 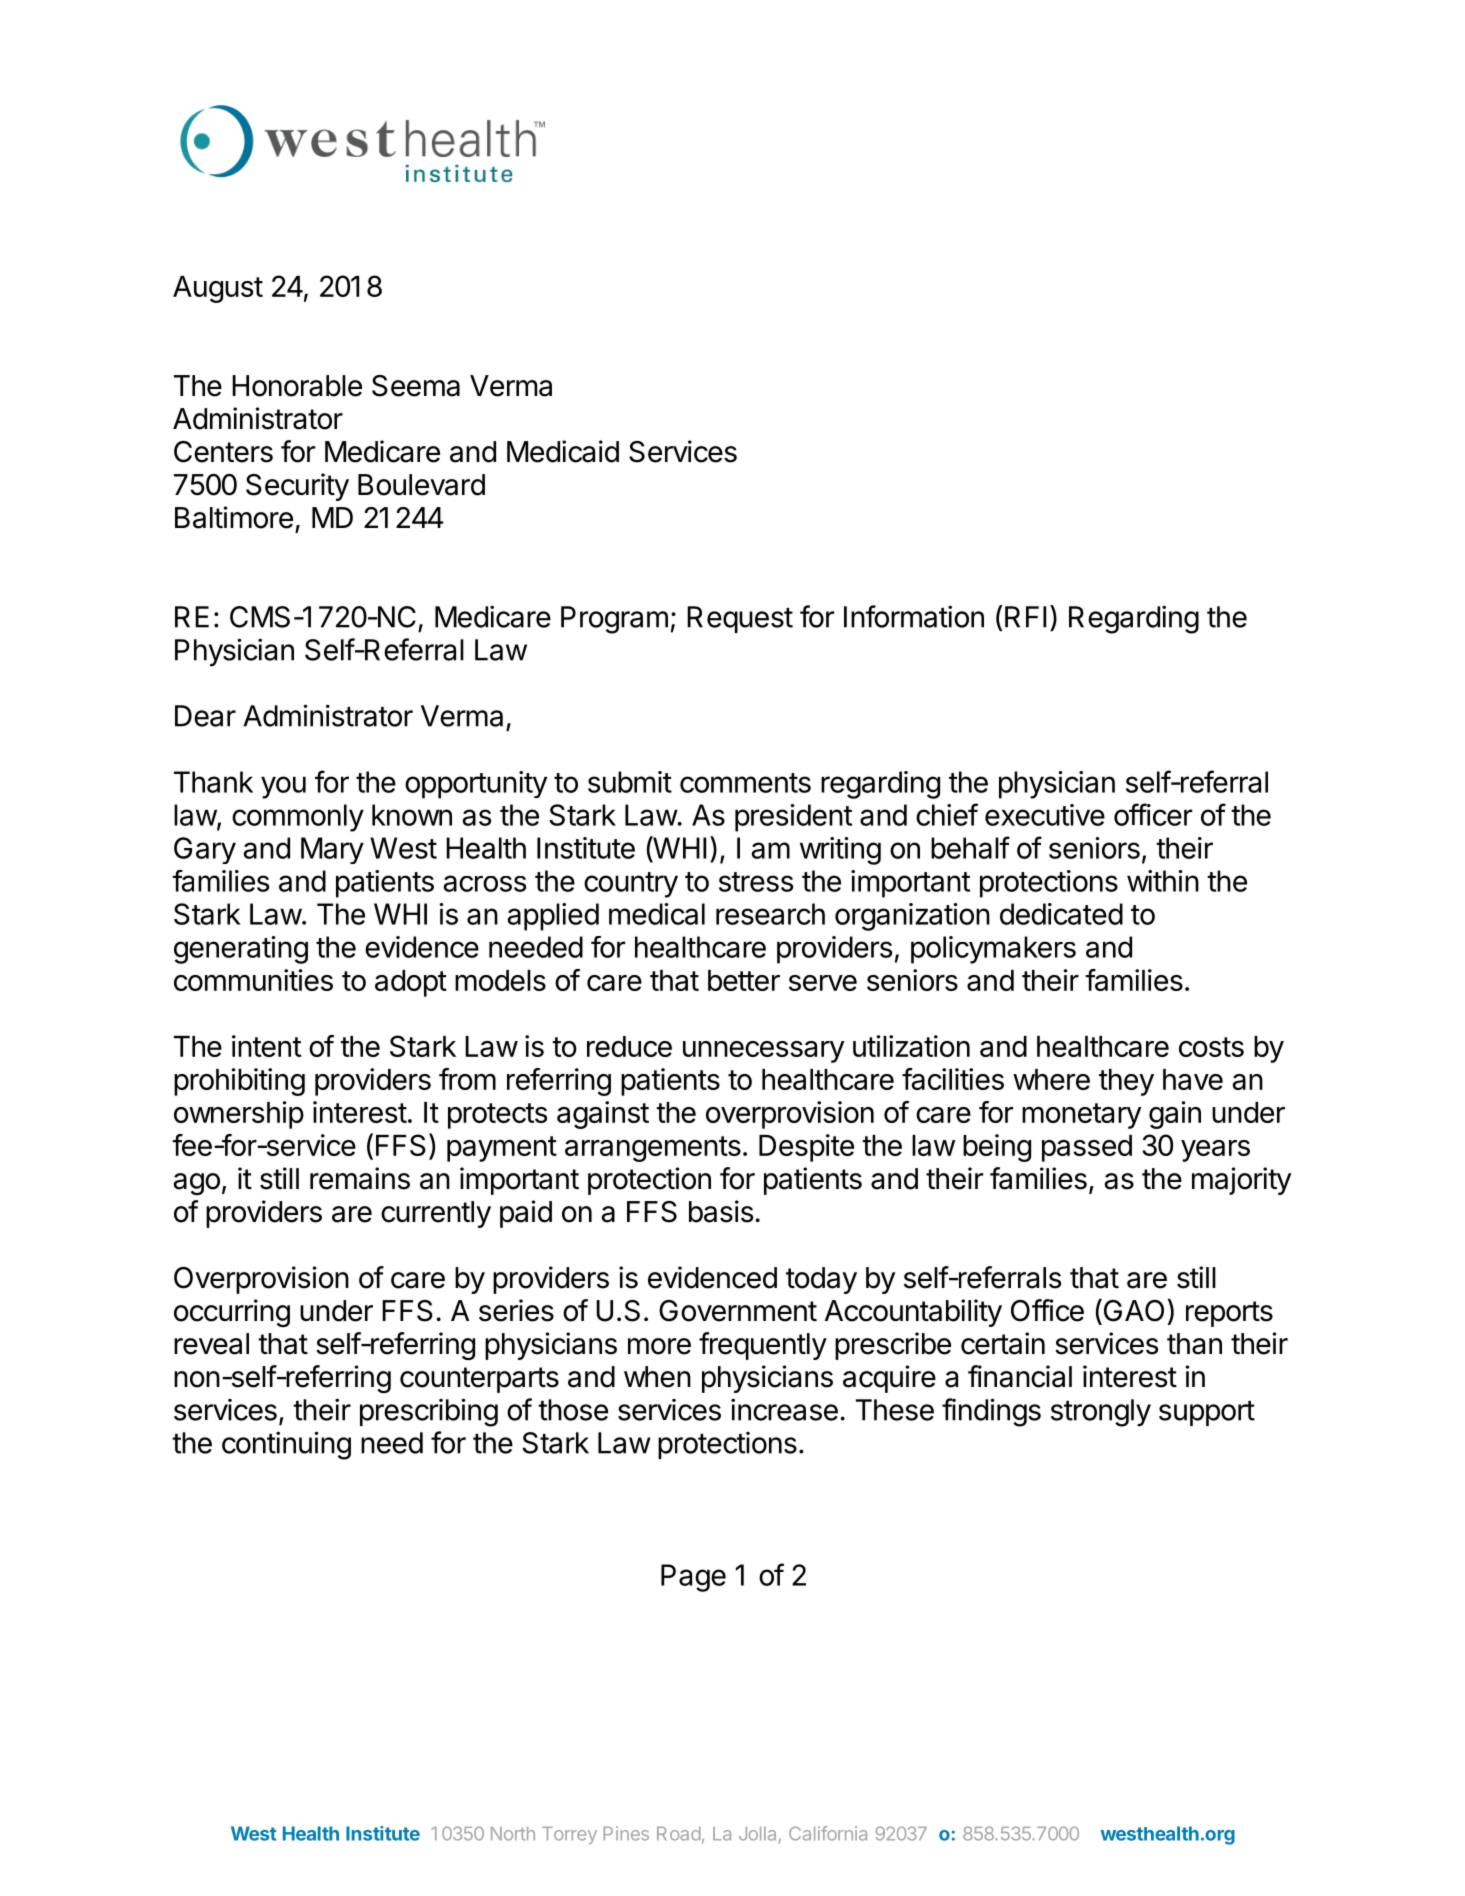 What do you see at coordinates (266, 1046) in the screenshot?
I see `intent` at bounding box center [266, 1046].
